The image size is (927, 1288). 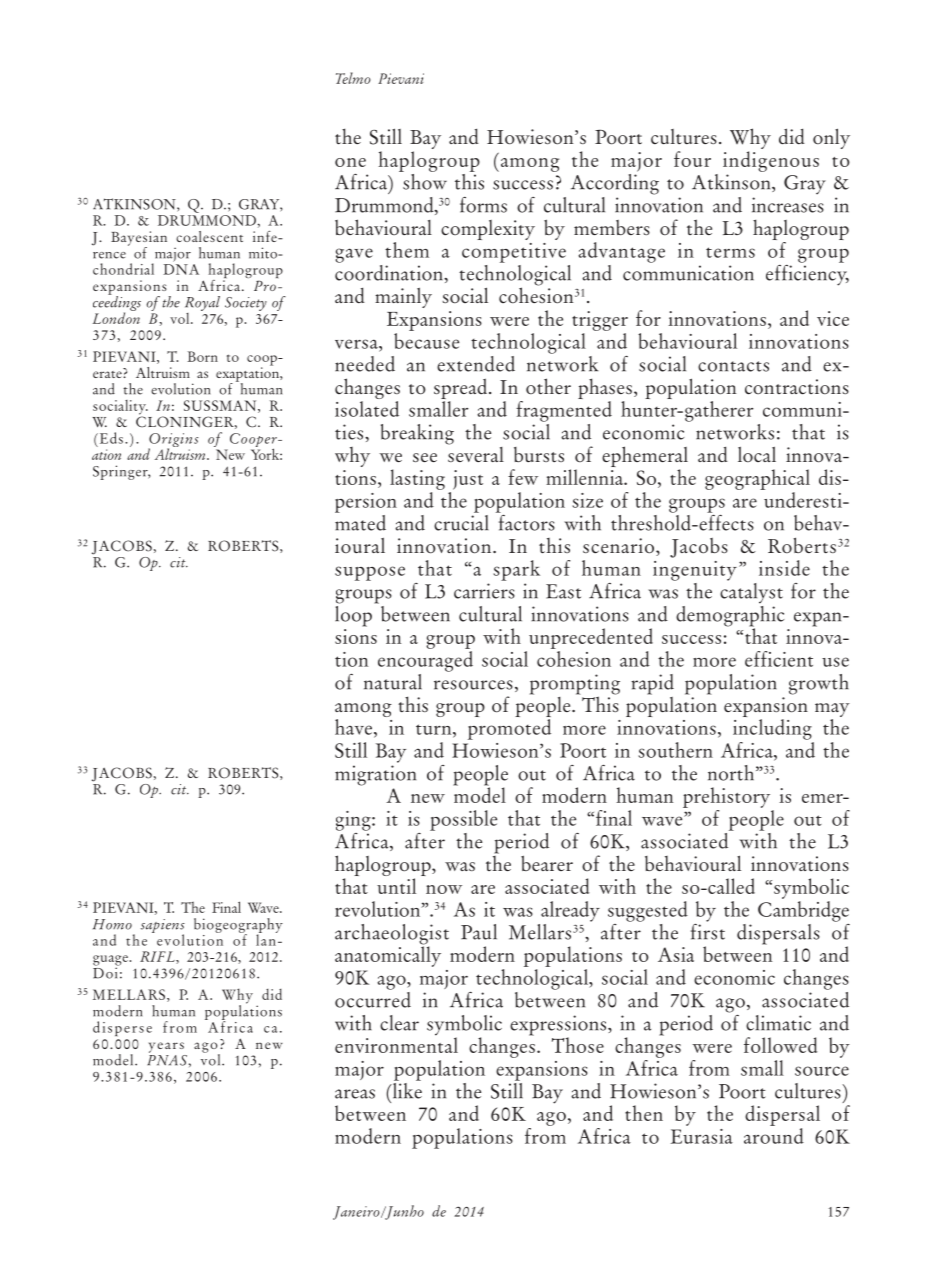 What do you see at coordinates (209, 236) in the screenshot?
I see `coalescent` at bounding box center [209, 236].
